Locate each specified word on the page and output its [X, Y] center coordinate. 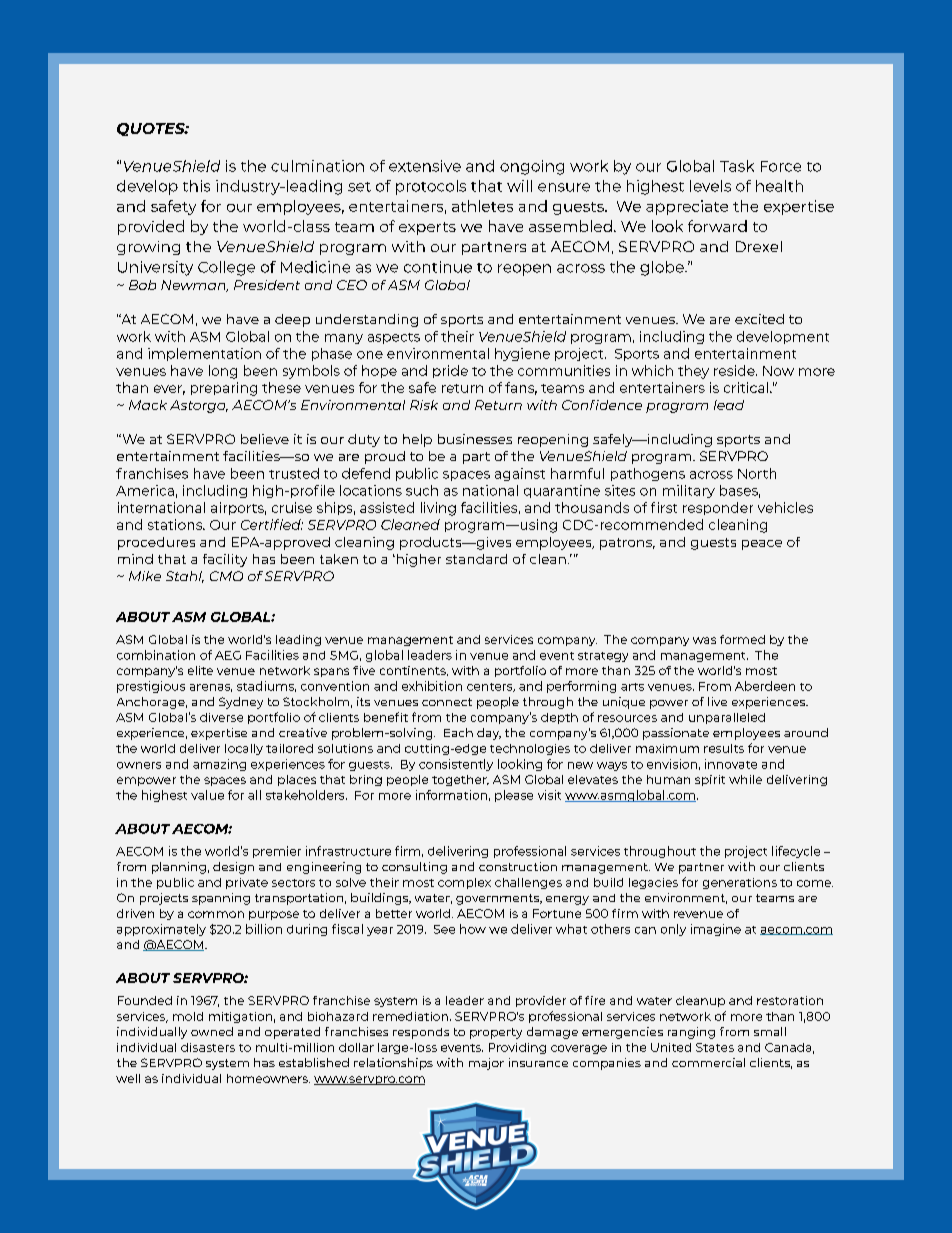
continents [414, 671]
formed [742, 639]
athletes [482, 206]
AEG [228, 655]
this [196, 186]
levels [710, 186]
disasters [208, 1047]
